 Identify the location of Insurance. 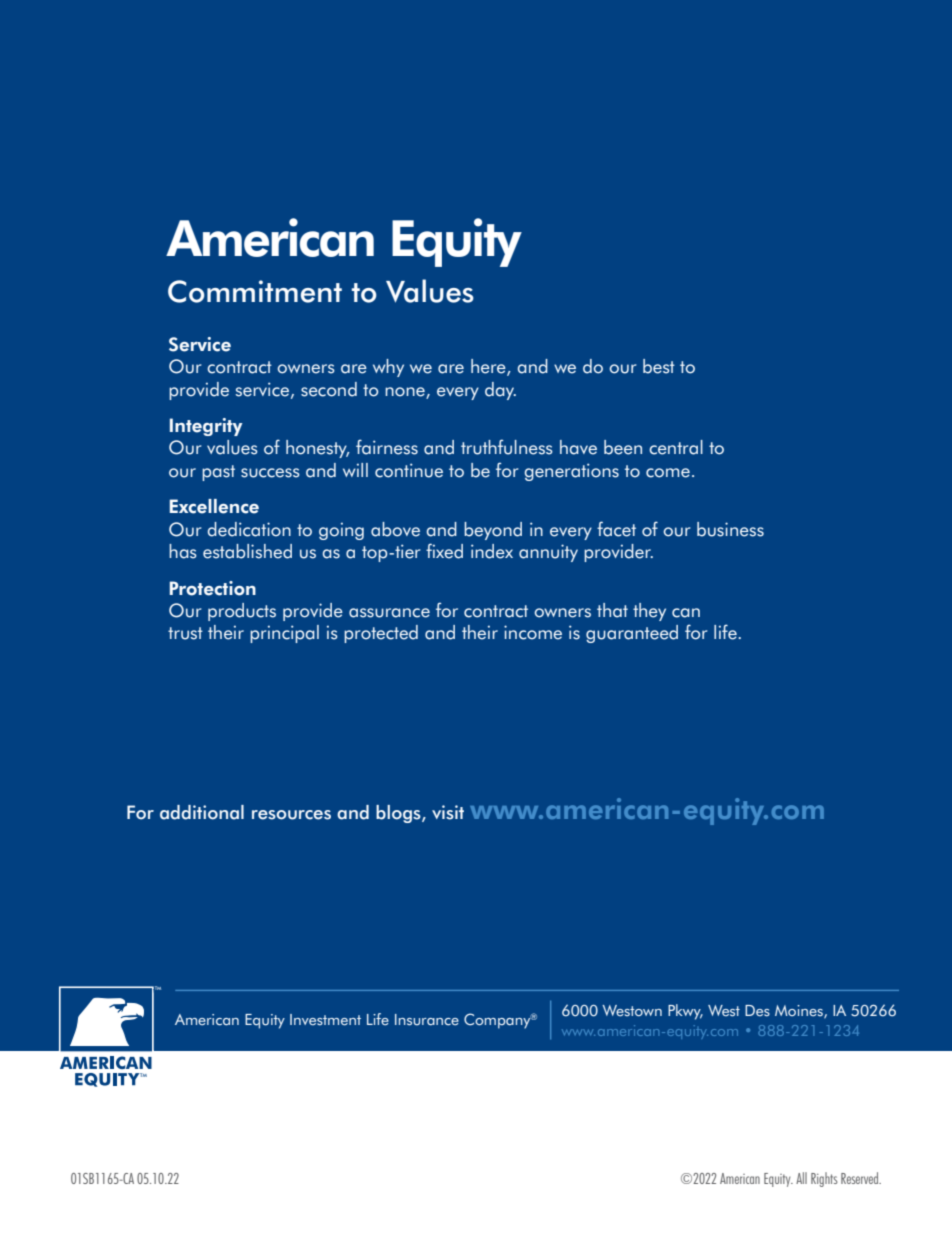
(427, 1020).
